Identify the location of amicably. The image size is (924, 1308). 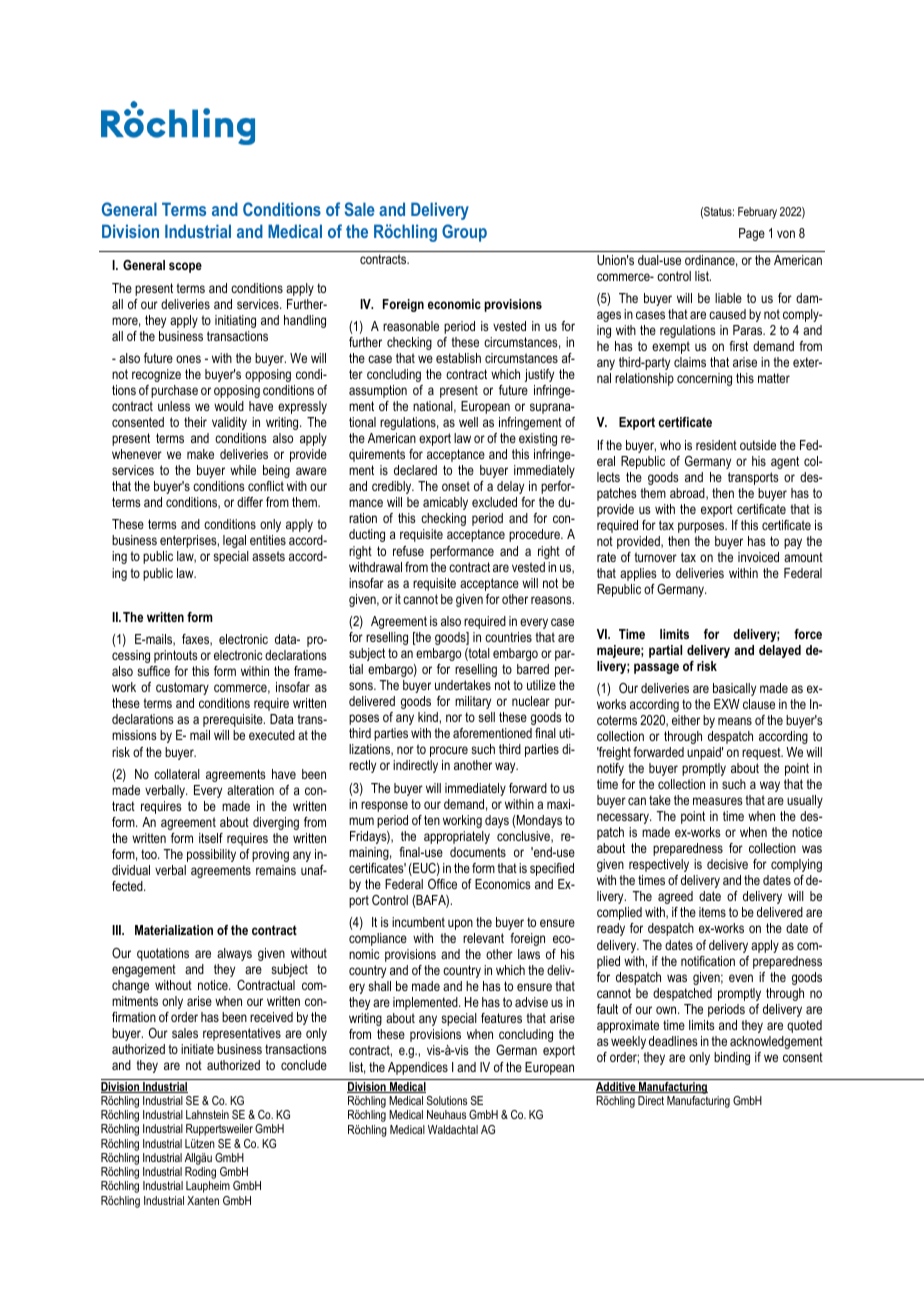
(445, 503).
